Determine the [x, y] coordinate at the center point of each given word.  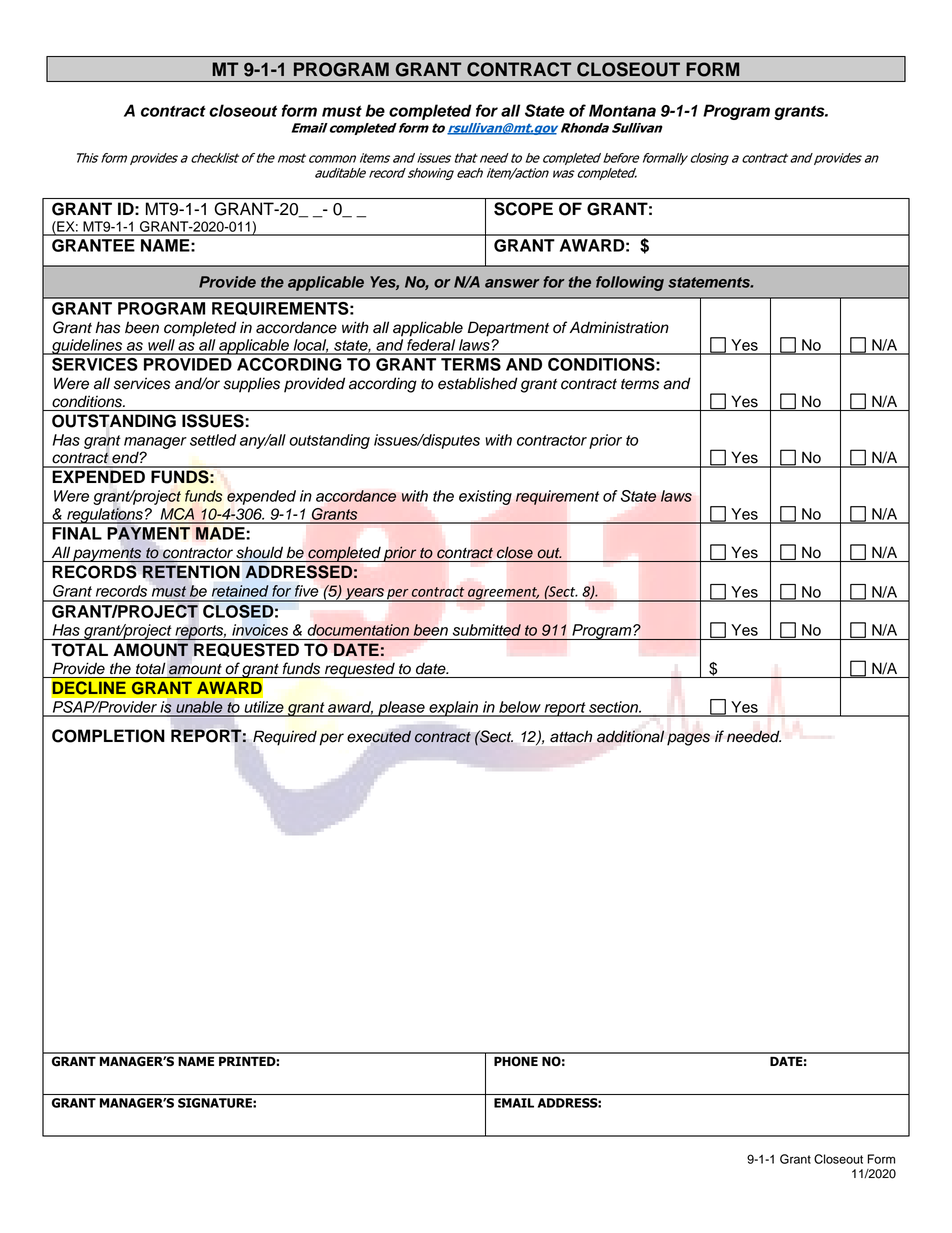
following [630, 283]
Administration [619, 327]
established [478, 383]
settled [213, 440]
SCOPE [523, 209]
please [401, 709]
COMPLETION [108, 736]
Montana [622, 110]
